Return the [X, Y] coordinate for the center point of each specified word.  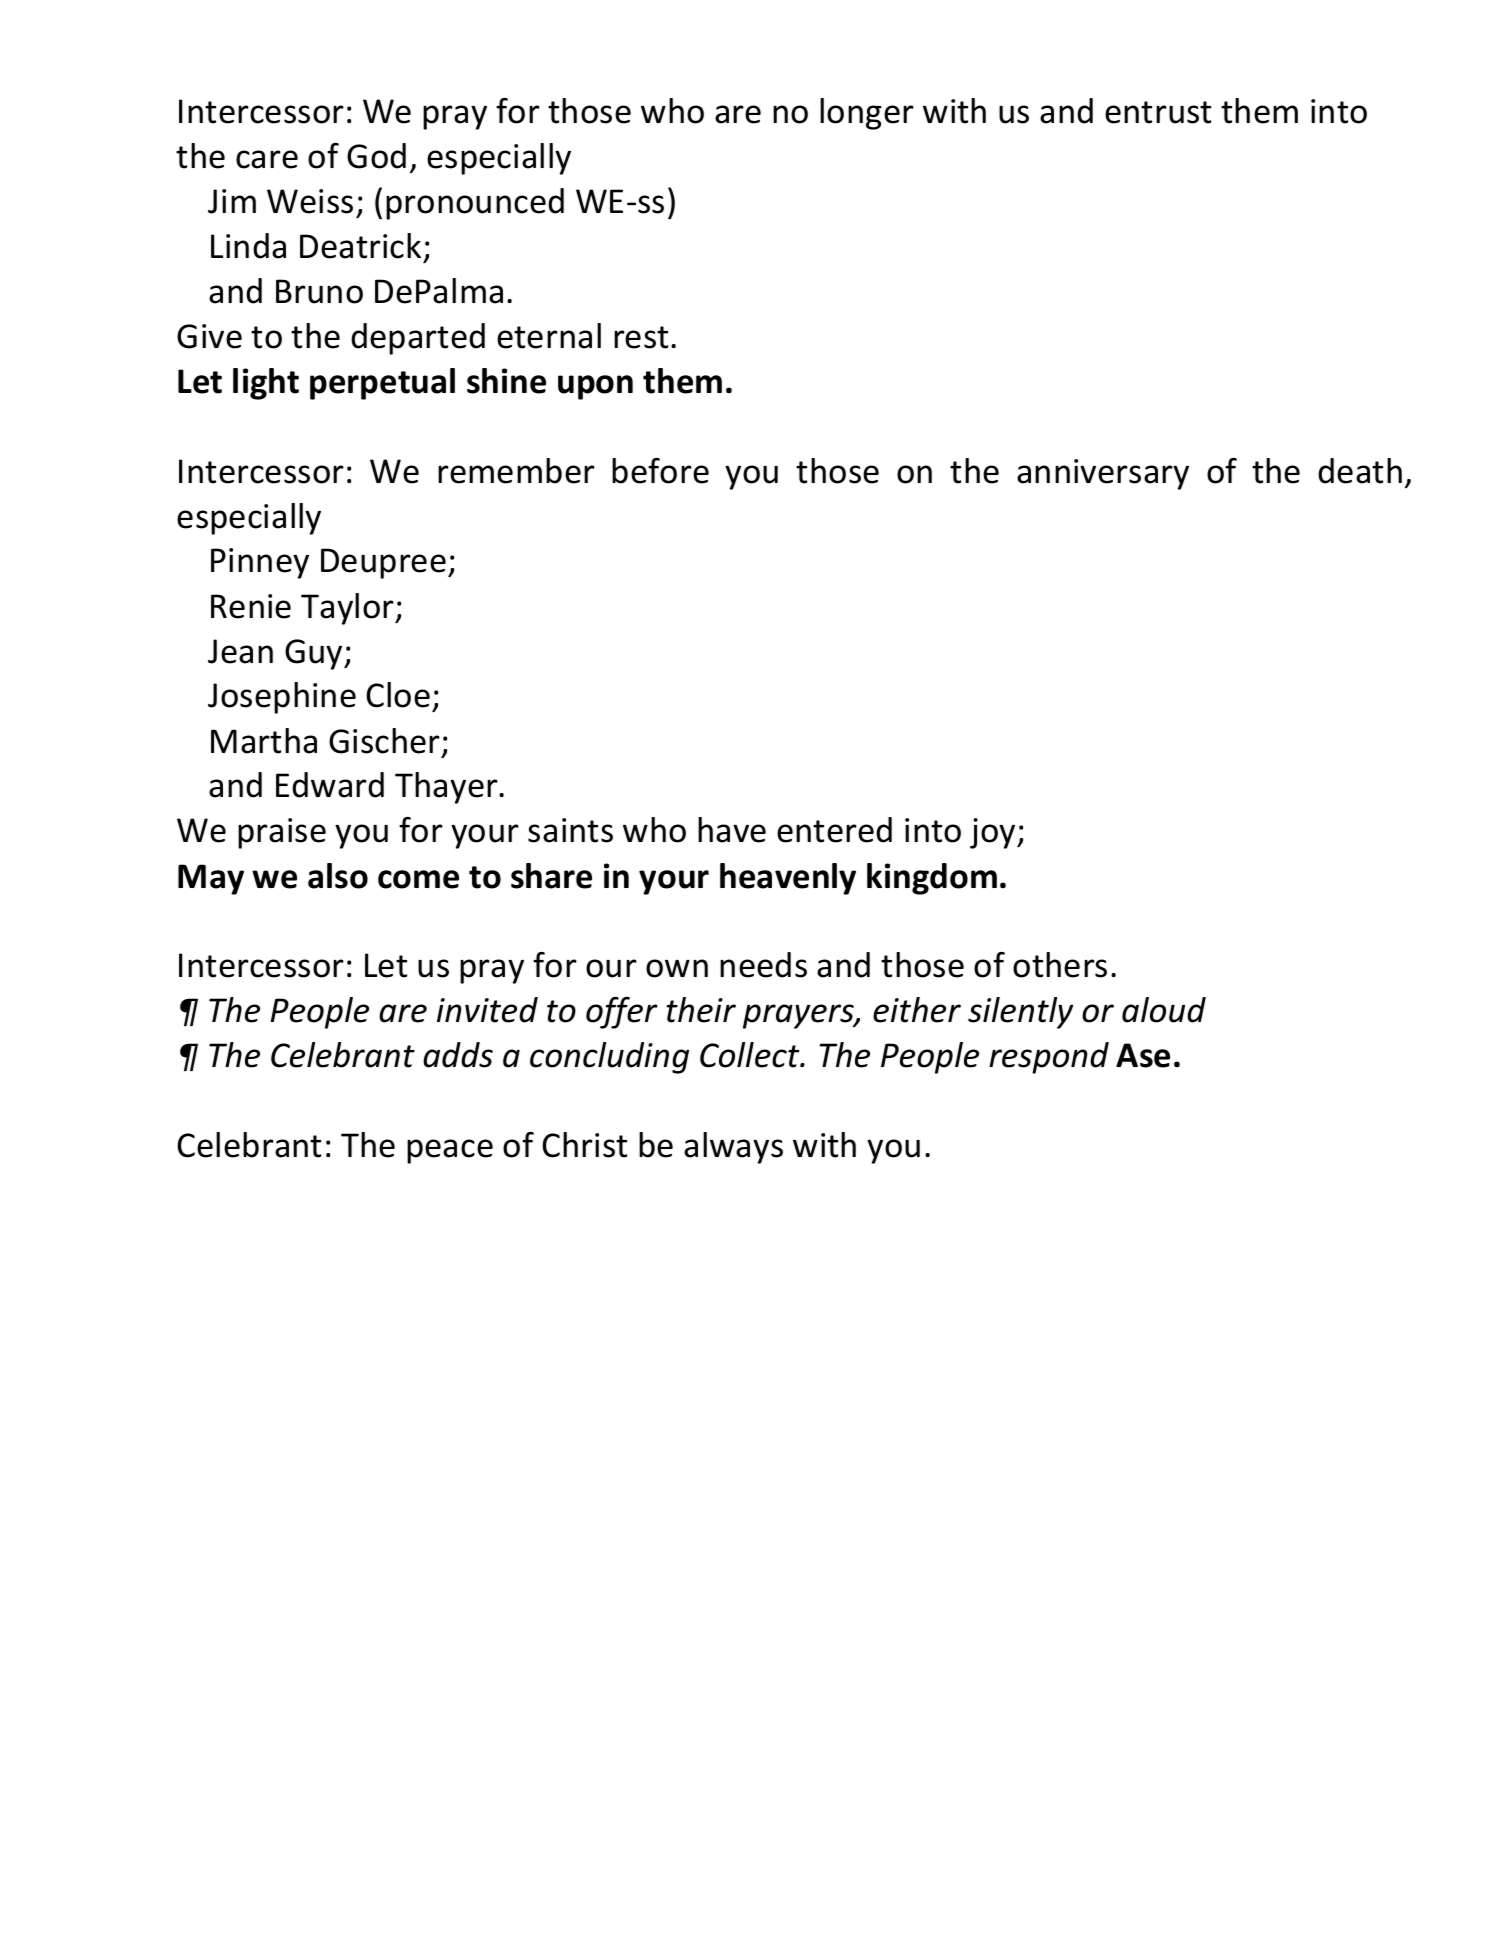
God [376, 156]
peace [450, 1151]
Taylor [348, 609]
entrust [1158, 112]
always [733, 1148]
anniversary [1103, 474]
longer [867, 114]
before [660, 471]
